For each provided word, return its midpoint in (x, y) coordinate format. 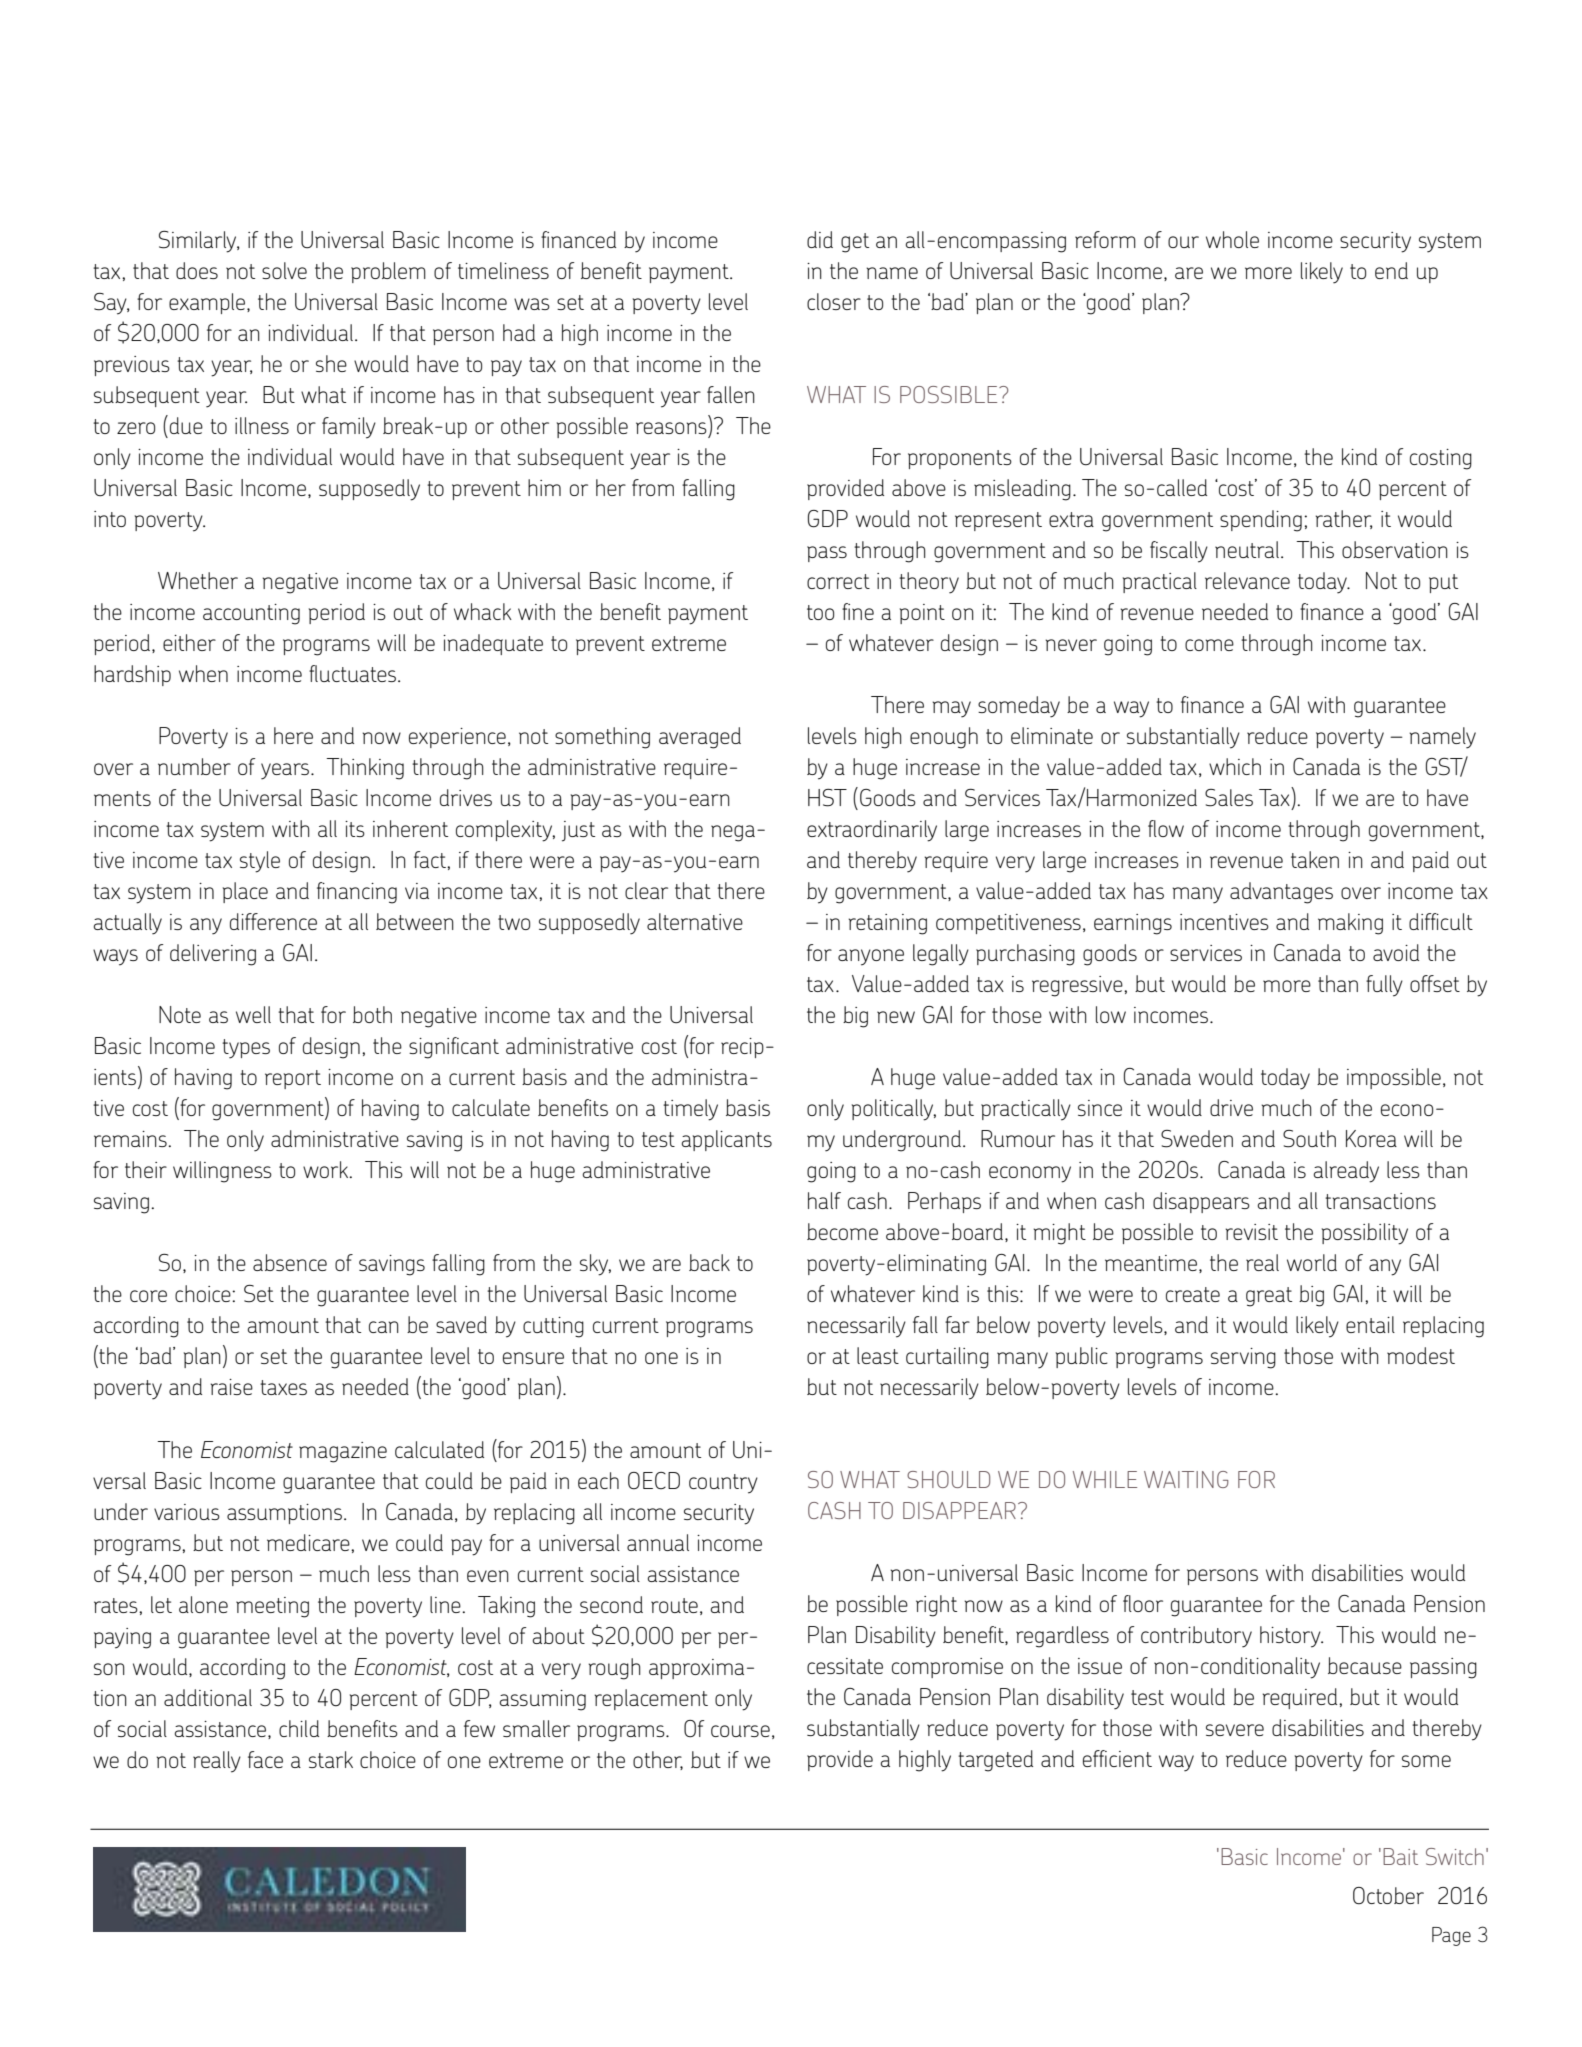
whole (1232, 239)
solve (284, 270)
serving (1243, 1358)
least (878, 1355)
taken (1315, 859)
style (260, 862)
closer (834, 301)
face (265, 1759)
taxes (283, 1387)
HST (827, 798)
